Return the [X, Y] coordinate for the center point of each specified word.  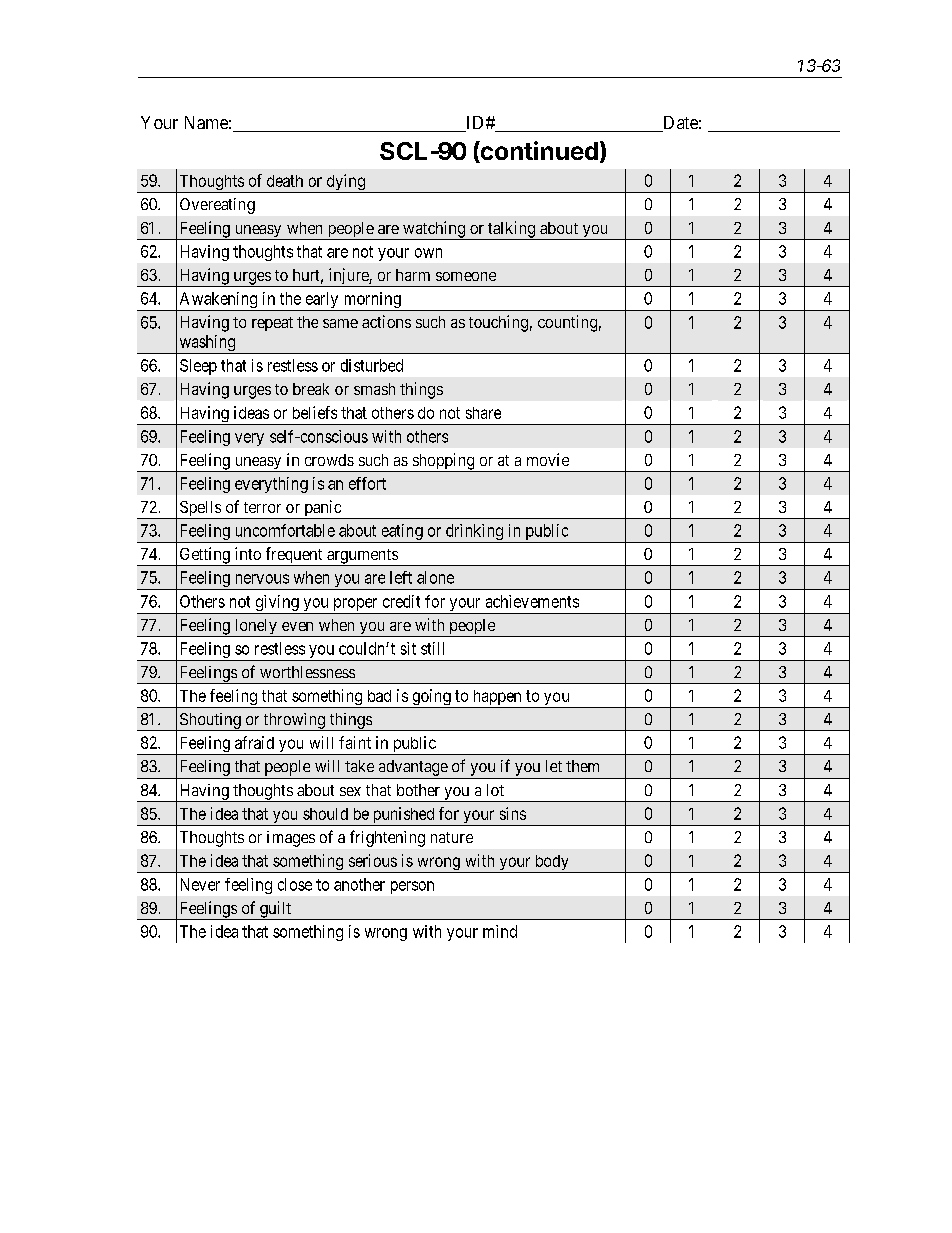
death [285, 181]
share [483, 413]
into [248, 553]
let [554, 766]
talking [511, 230]
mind [500, 931]
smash [374, 389]
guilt [276, 910]
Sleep [198, 367]
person [412, 887]
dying [345, 183]
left [401, 577]
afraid [254, 742]
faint [355, 742]
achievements [532, 601]
